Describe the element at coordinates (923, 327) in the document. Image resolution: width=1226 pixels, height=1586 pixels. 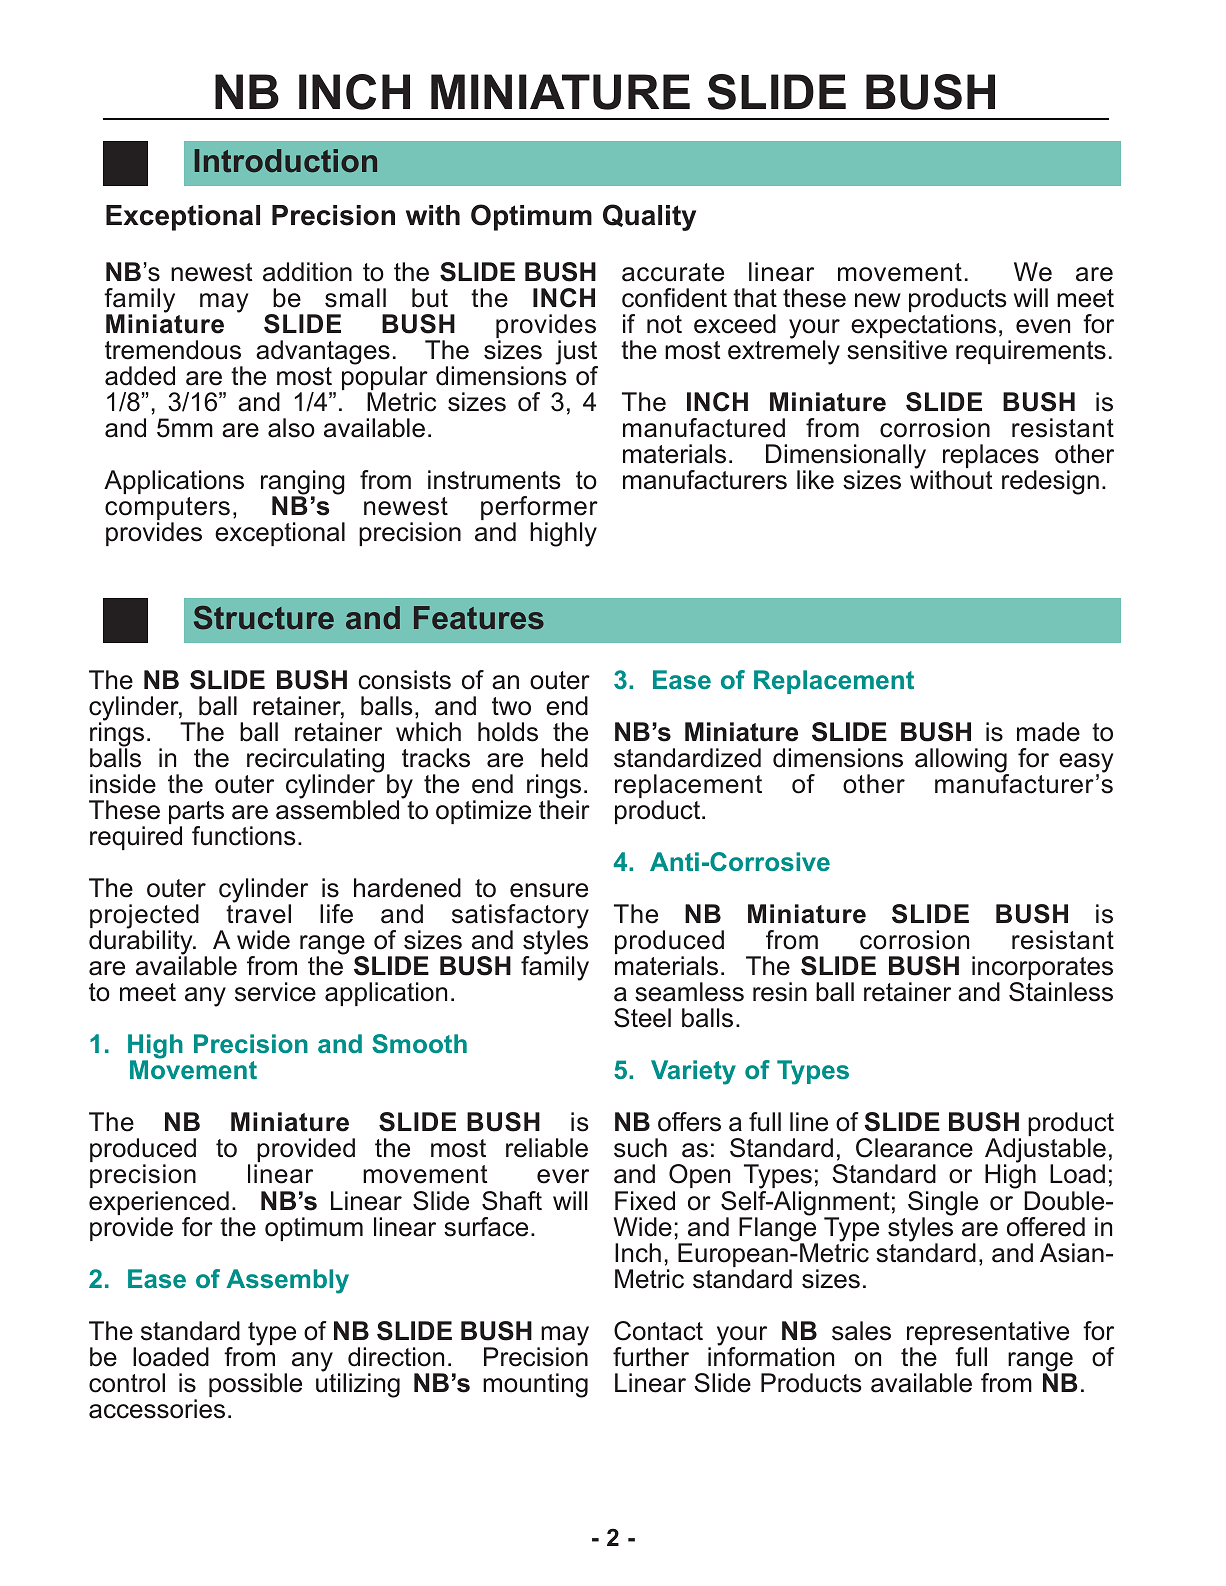
I see `expectations` at that location.
